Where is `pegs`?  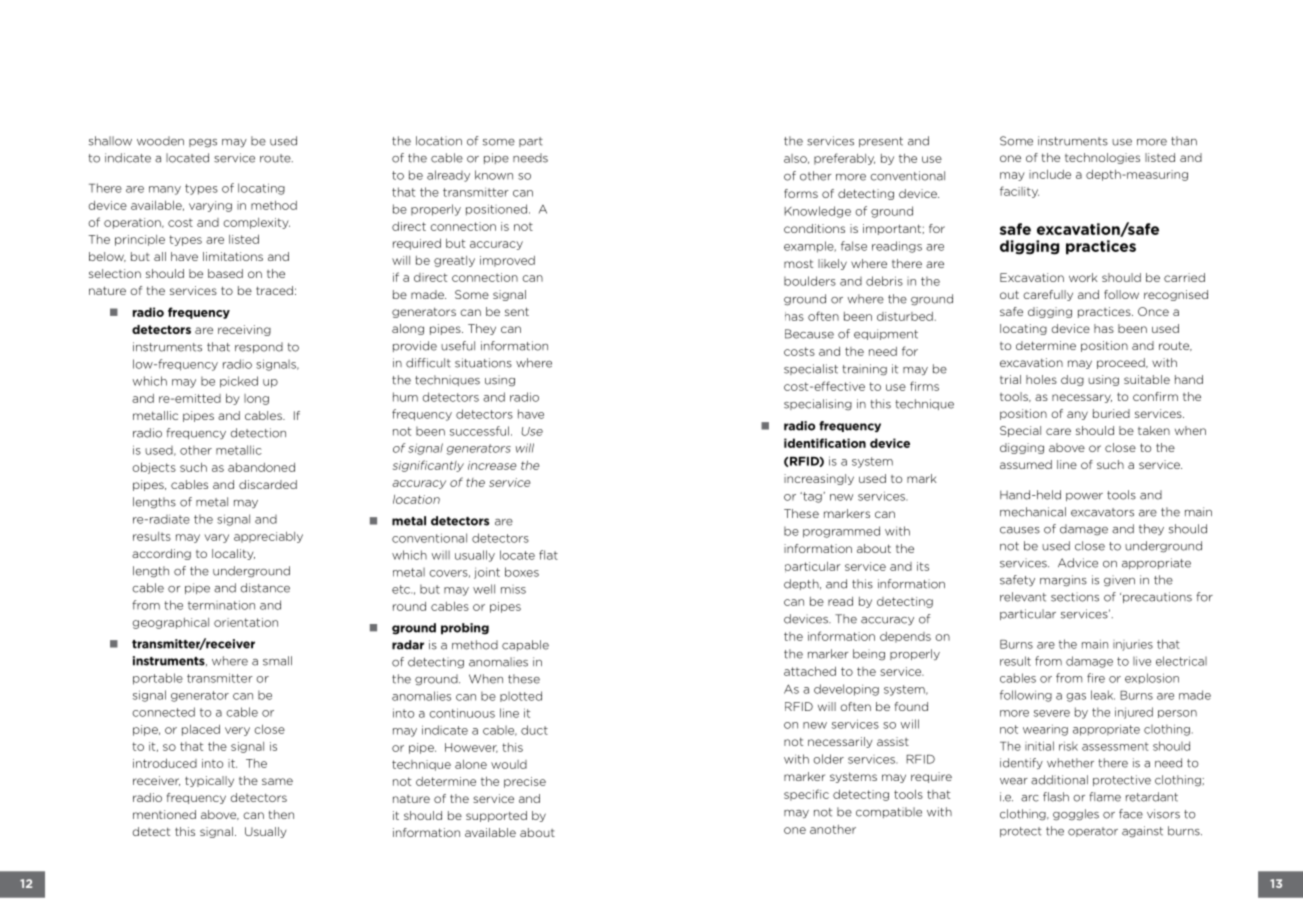 pegs is located at coordinates (203, 143).
